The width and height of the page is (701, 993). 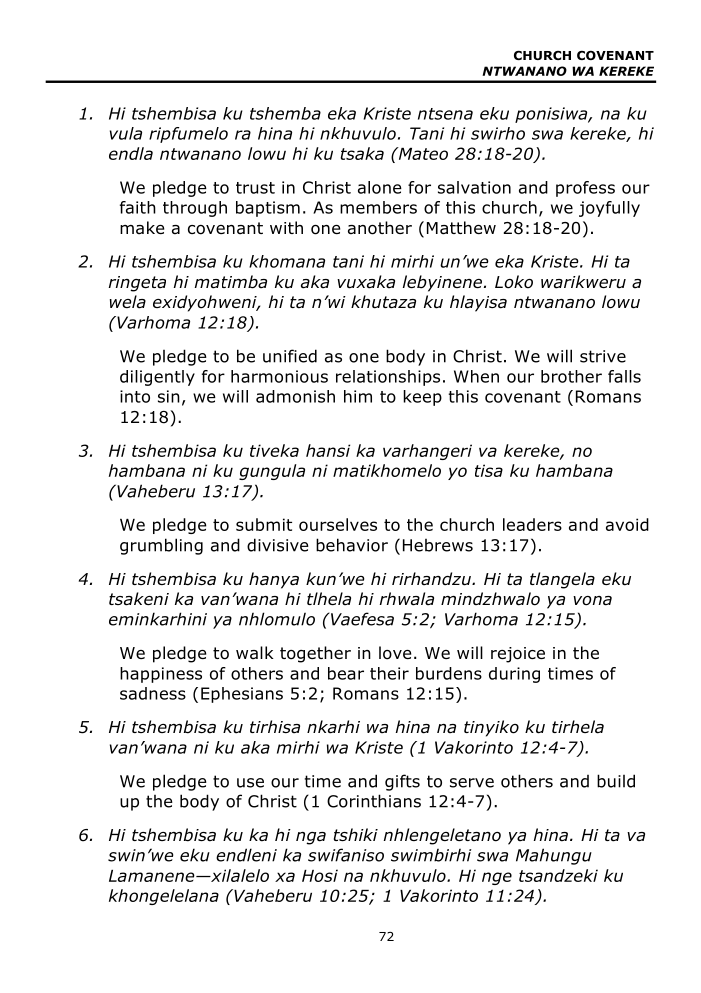 What do you see at coordinates (585, 189) in the page?
I see `profess` at bounding box center [585, 189].
